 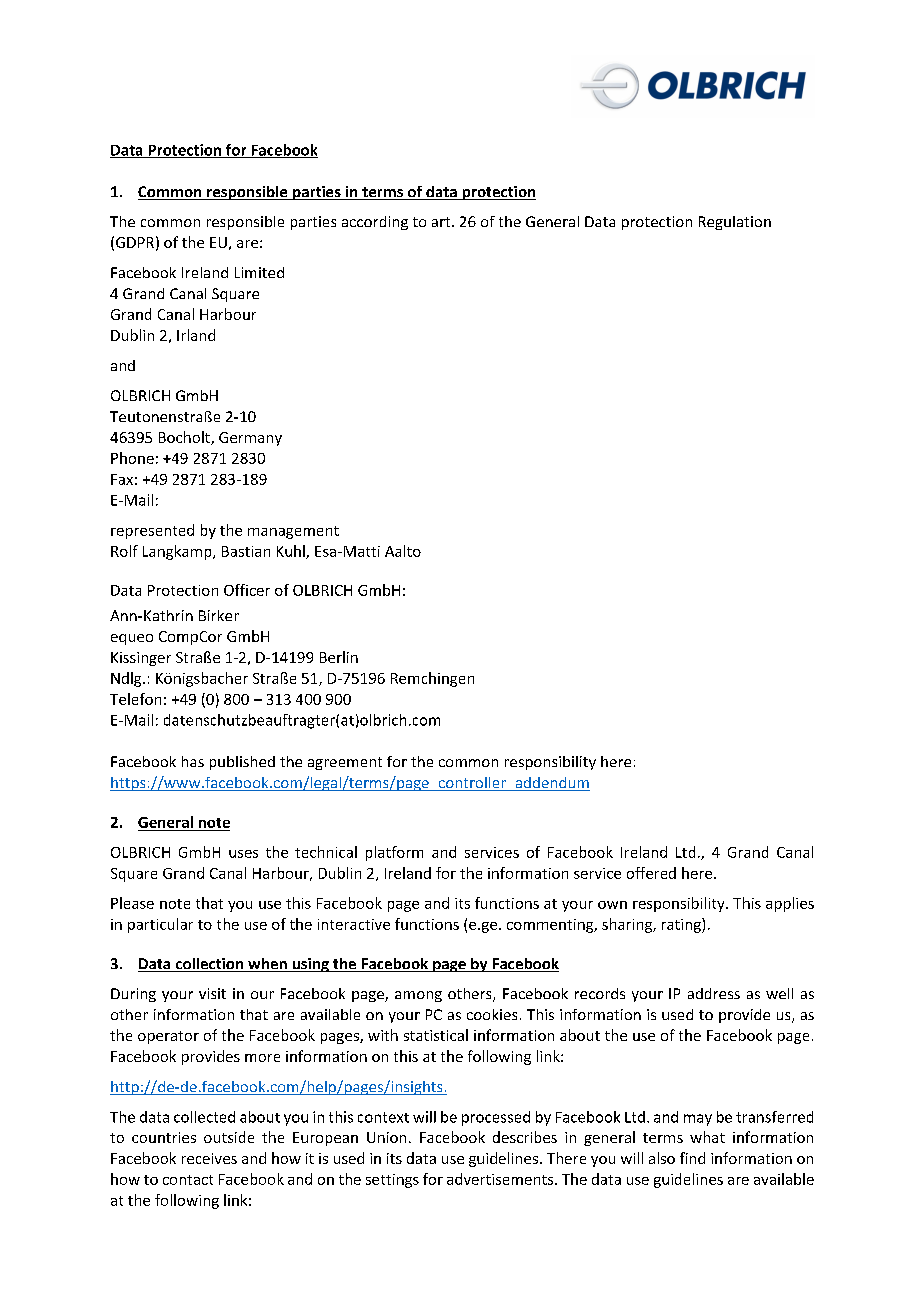 I want to click on receives, so click(x=209, y=1158).
